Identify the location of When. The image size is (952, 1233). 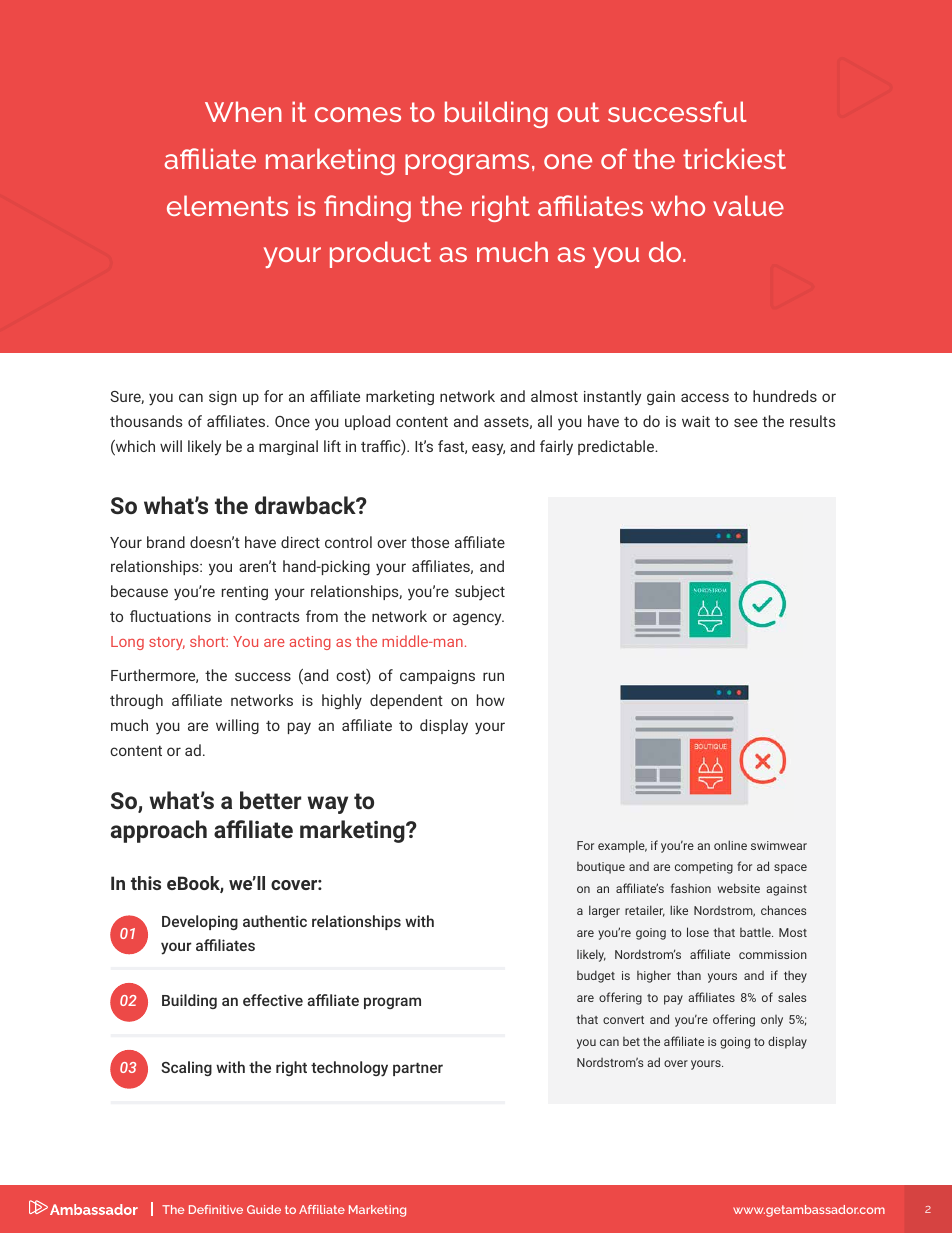
(243, 111).
